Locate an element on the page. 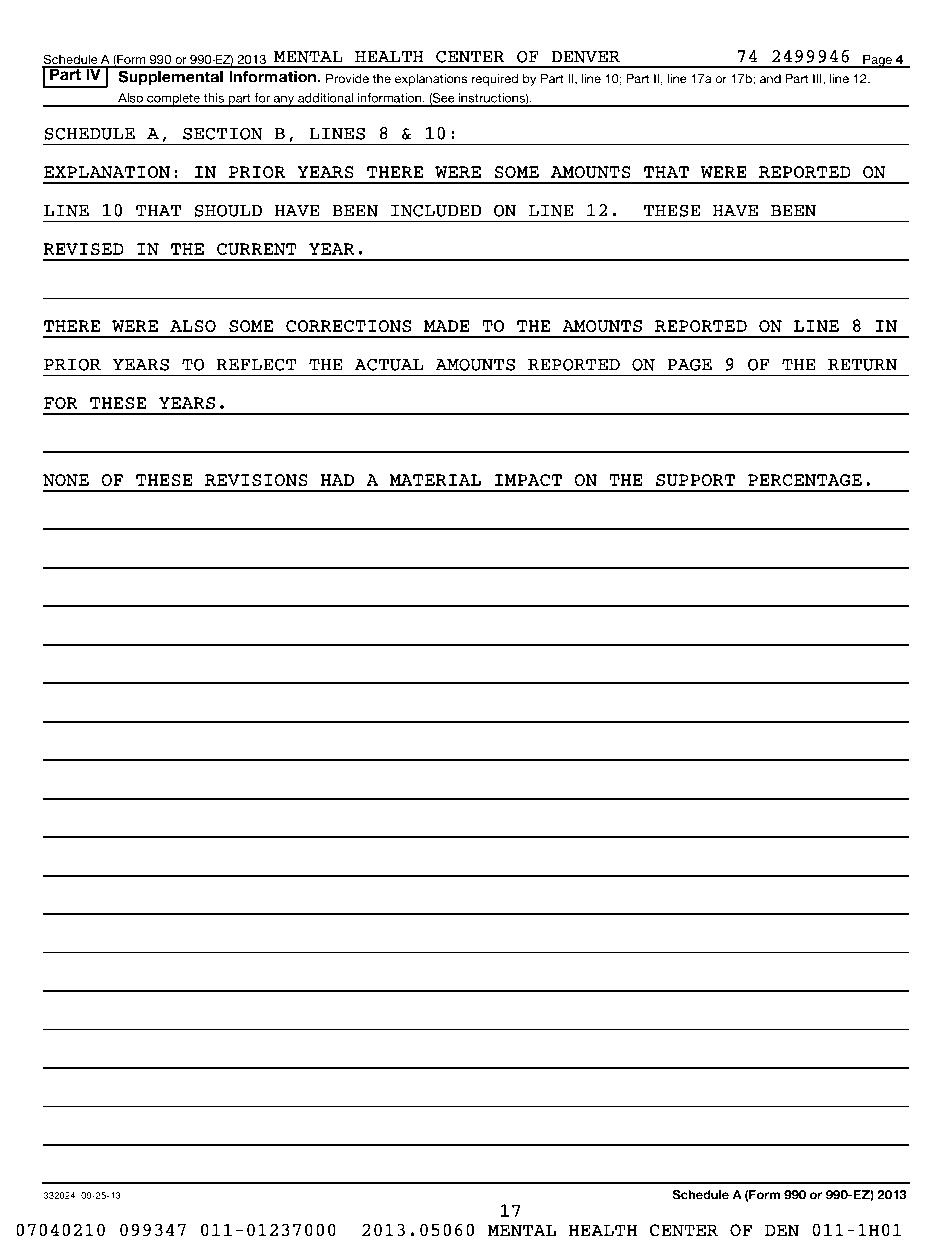  complete is located at coordinates (173, 100).
